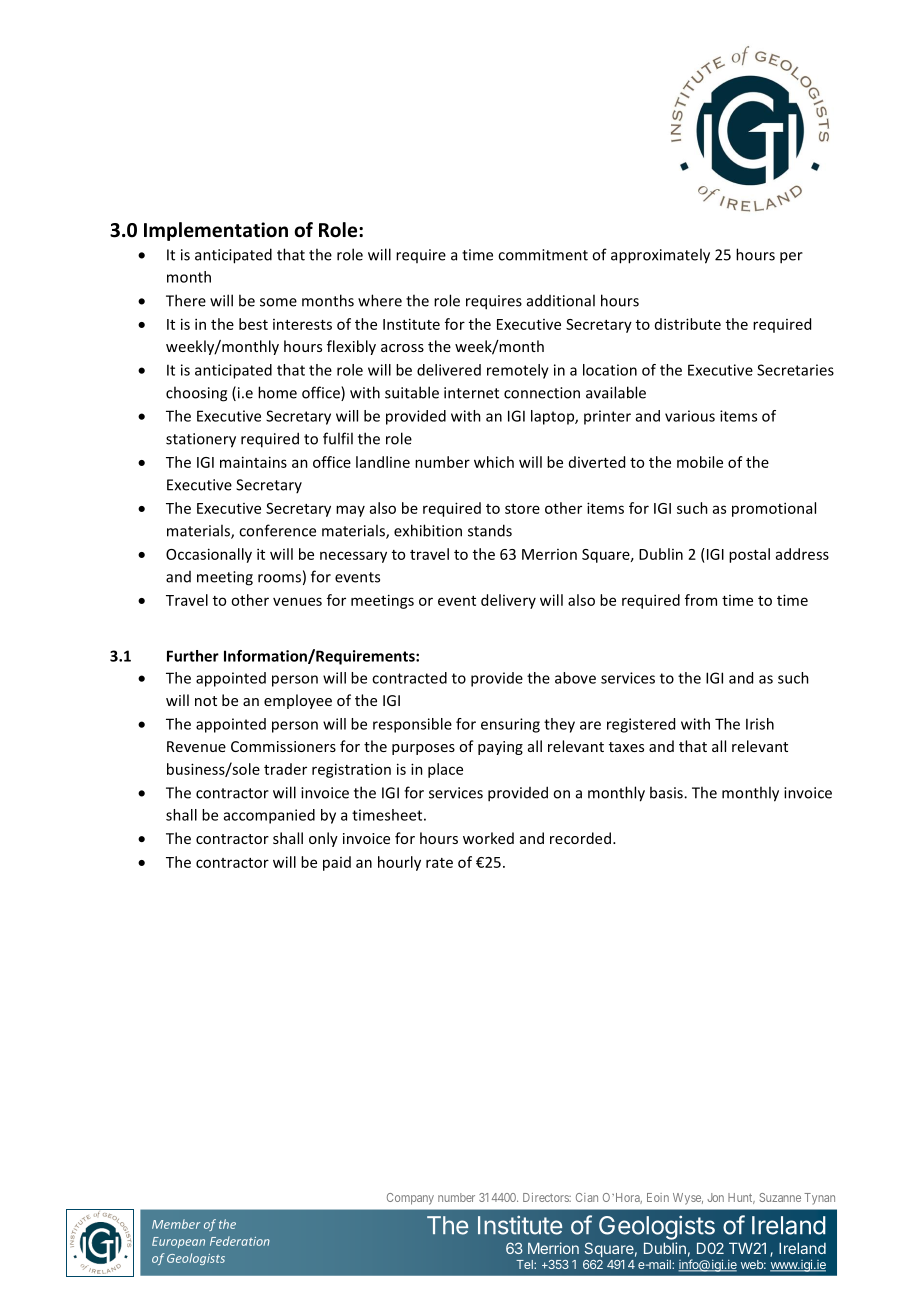 The image size is (924, 1310). What do you see at coordinates (667, 792) in the screenshot?
I see `basis` at bounding box center [667, 792].
